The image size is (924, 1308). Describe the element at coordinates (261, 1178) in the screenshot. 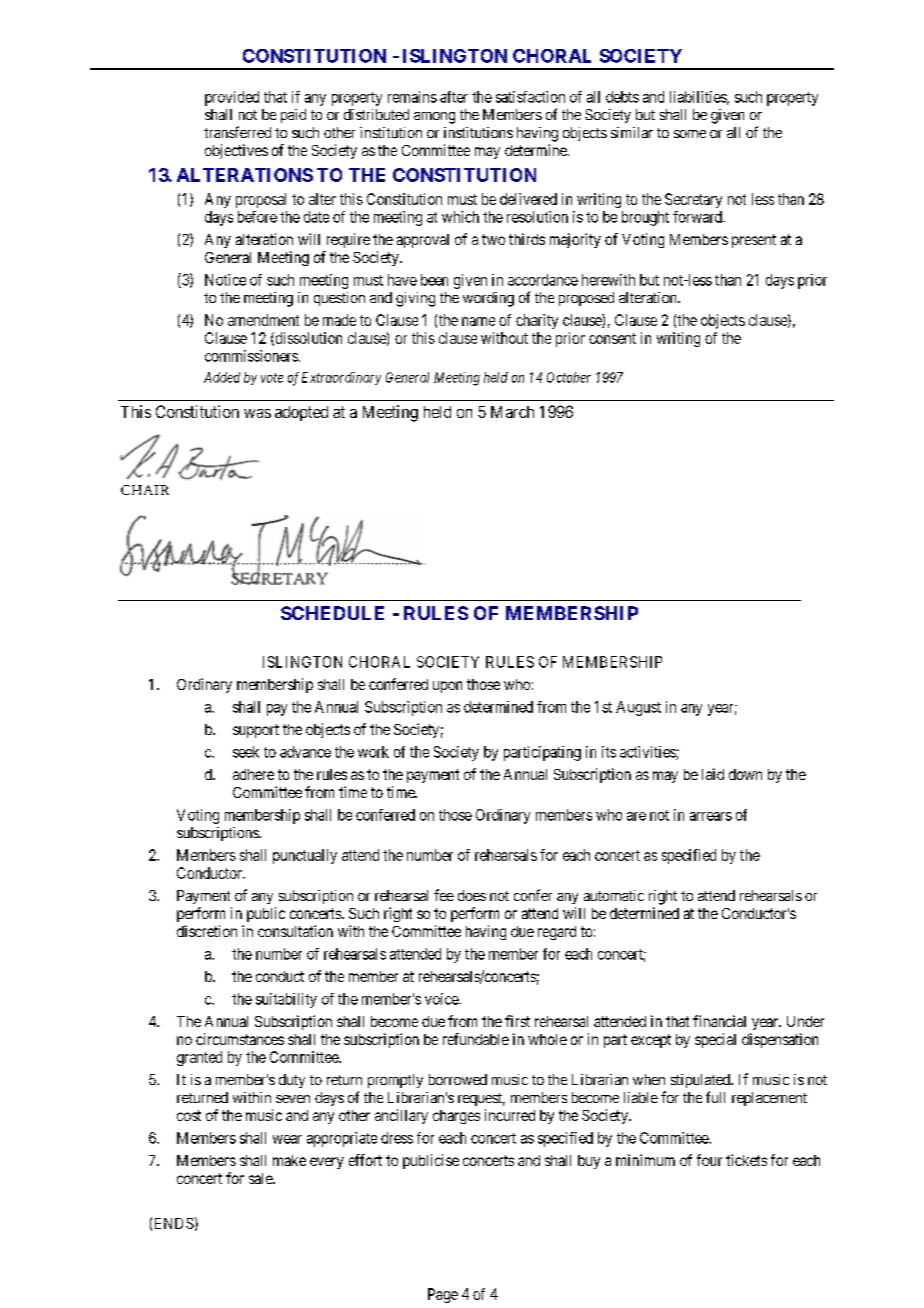

I see `sale` at that location.
